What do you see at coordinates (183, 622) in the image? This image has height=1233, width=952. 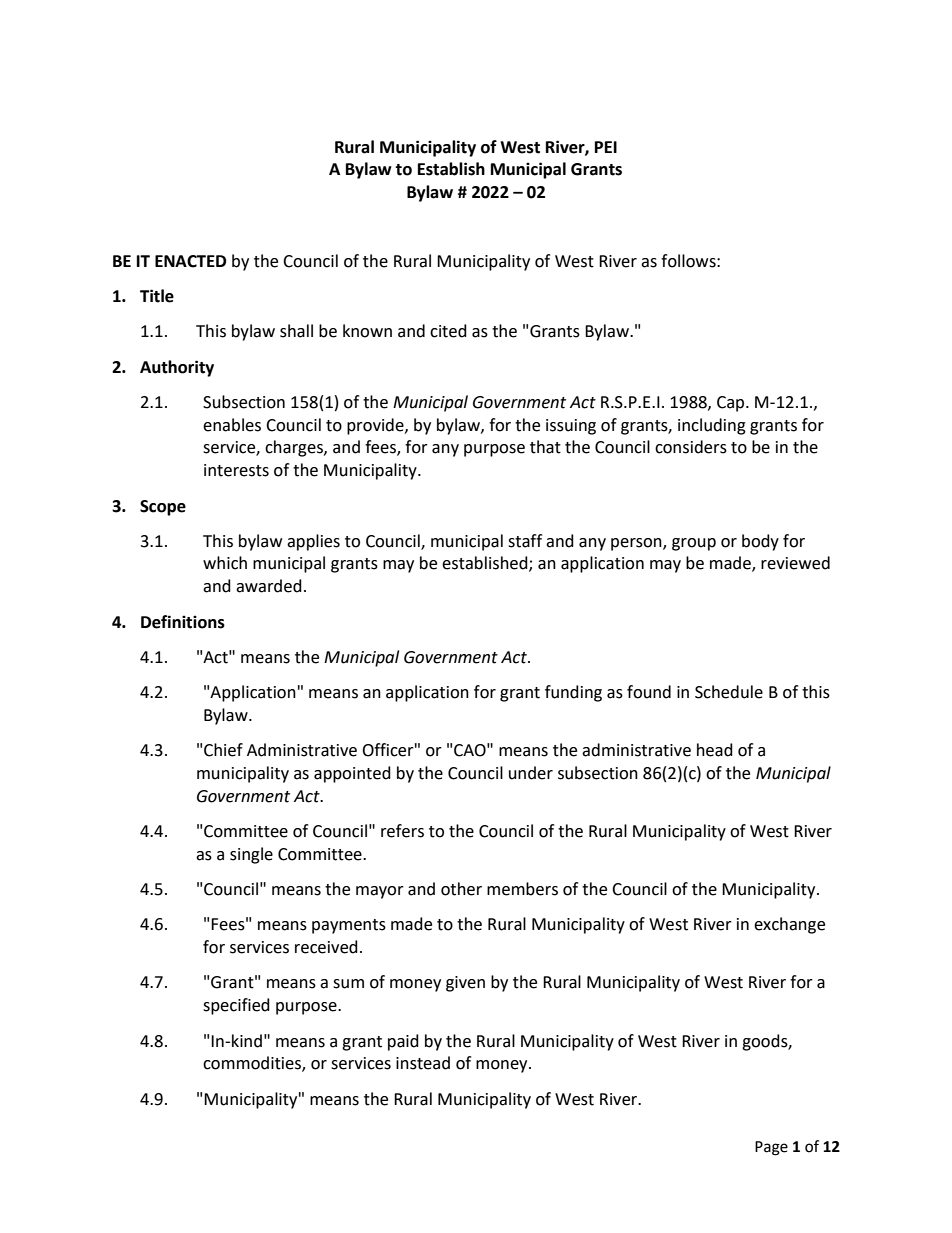 I see `Definitions` at bounding box center [183, 622].
